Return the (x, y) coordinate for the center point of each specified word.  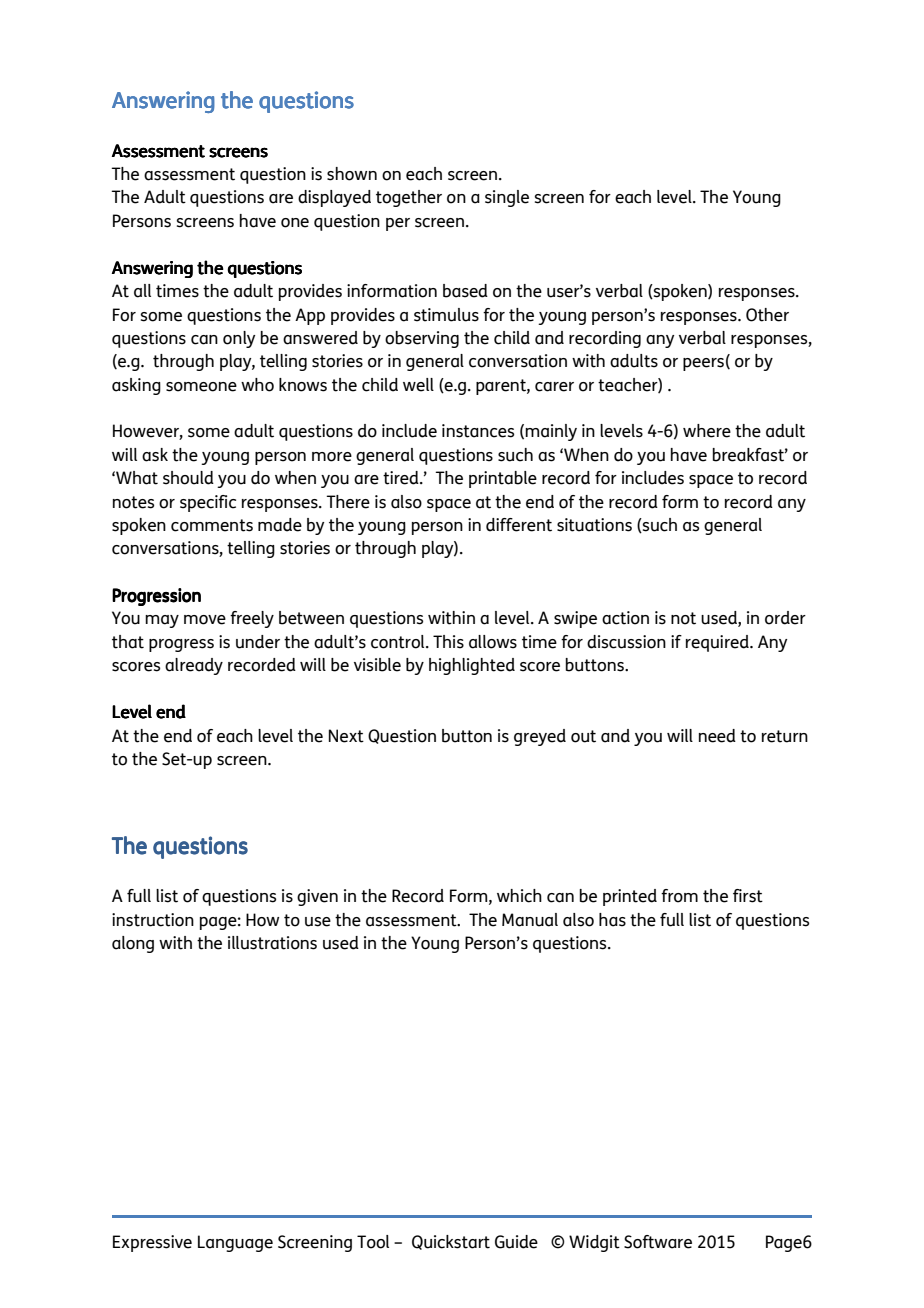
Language (235, 1243)
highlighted (472, 666)
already (194, 666)
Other (767, 315)
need (717, 736)
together (409, 198)
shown (352, 174)
